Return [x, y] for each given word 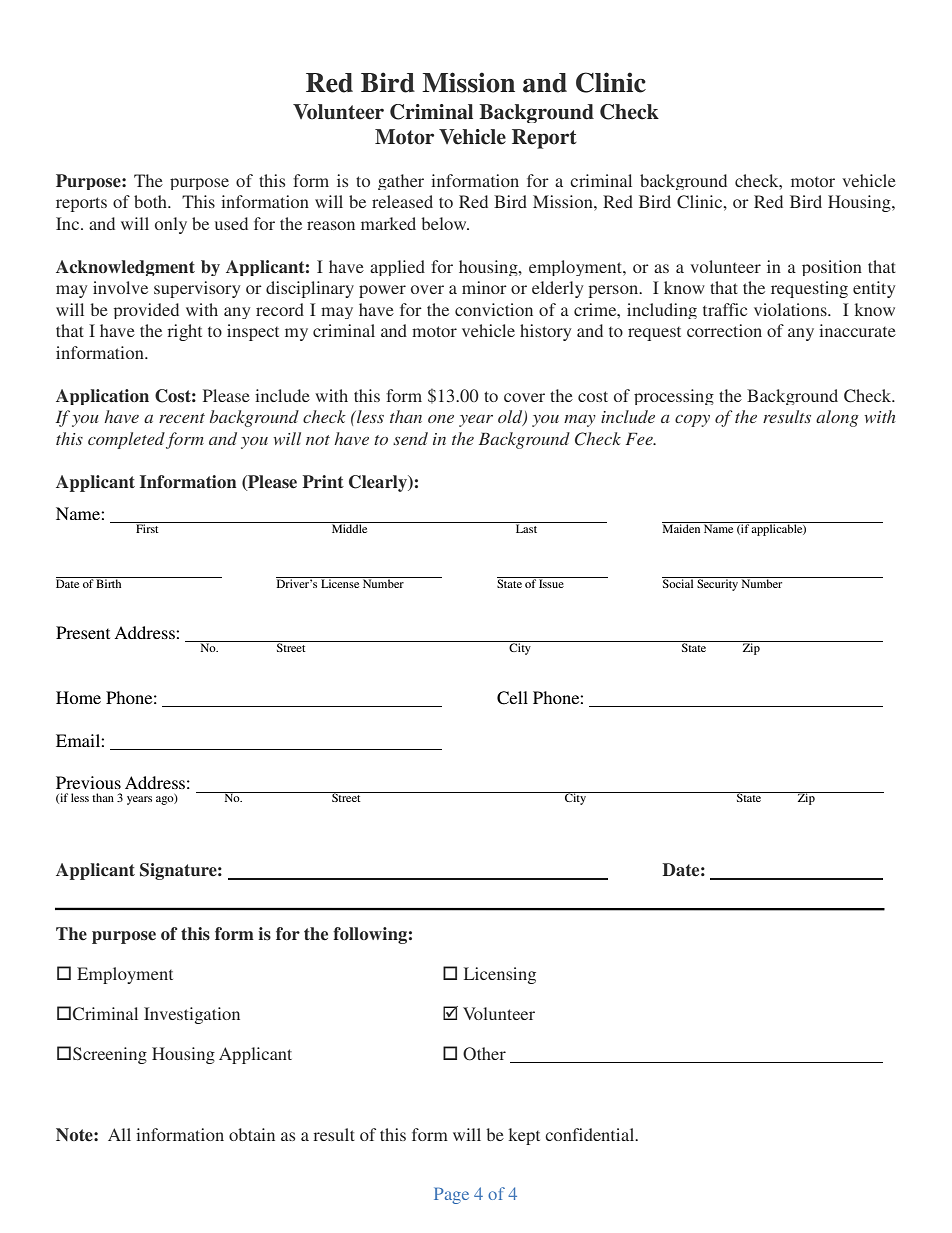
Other [484, 1054]
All [119, 1134]
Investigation [192, 1015]
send [410, 438]
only [171, 225]
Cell [512, 698]
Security [717, 584]
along [837, 418]
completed [126, 440]
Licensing [500, 975]
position [832, 268]
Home [78, 697]
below [445, 223]
